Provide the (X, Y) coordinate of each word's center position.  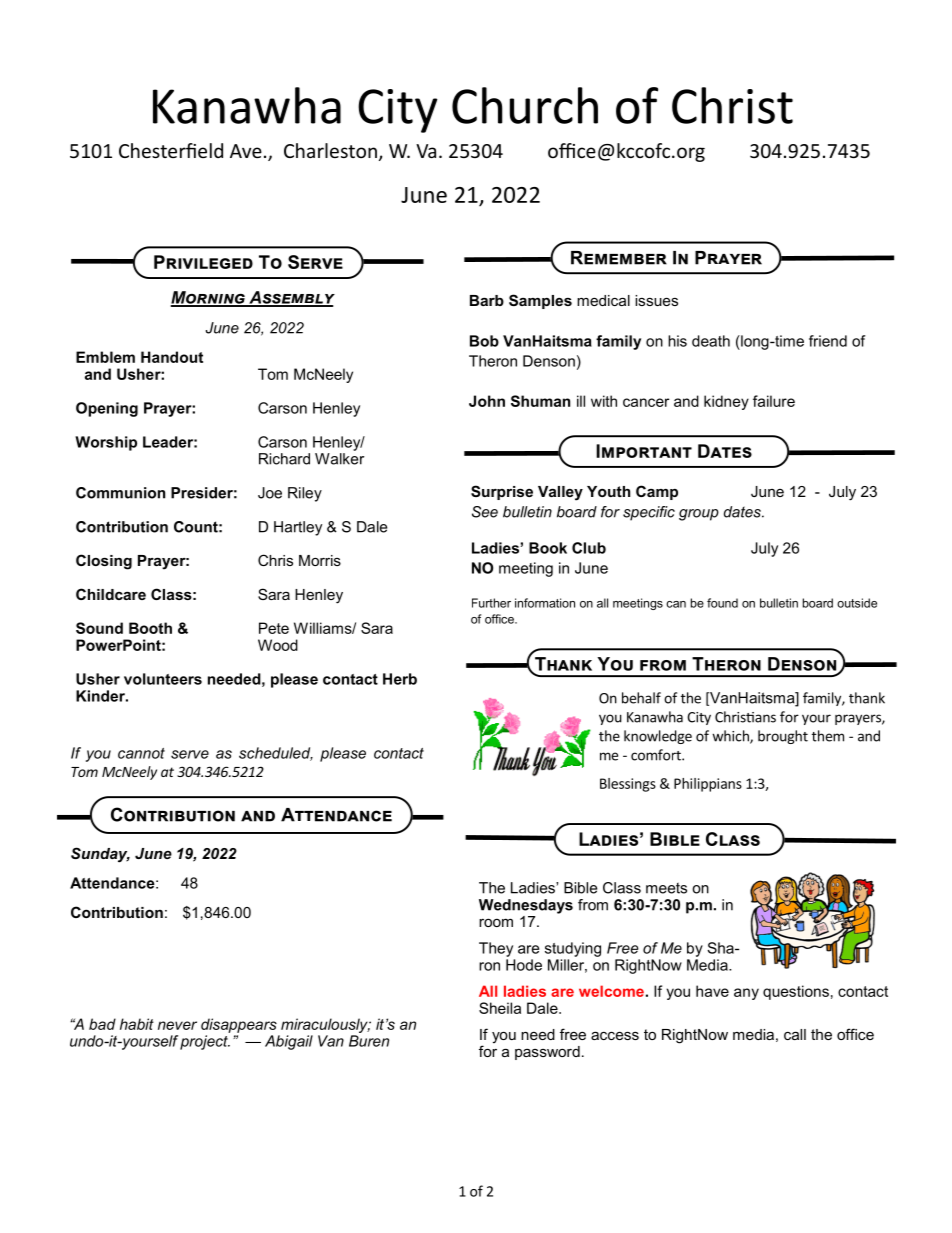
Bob (484, 341)
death (711, 341)
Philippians (708, 785)
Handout (172, 357)
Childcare (111, 594)
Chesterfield (171, 150)
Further (491, 603)
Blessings (628, 785)
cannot (141, 753)
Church (525, 105)
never (177, 1025)
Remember (619, 258)
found (722, 603)
